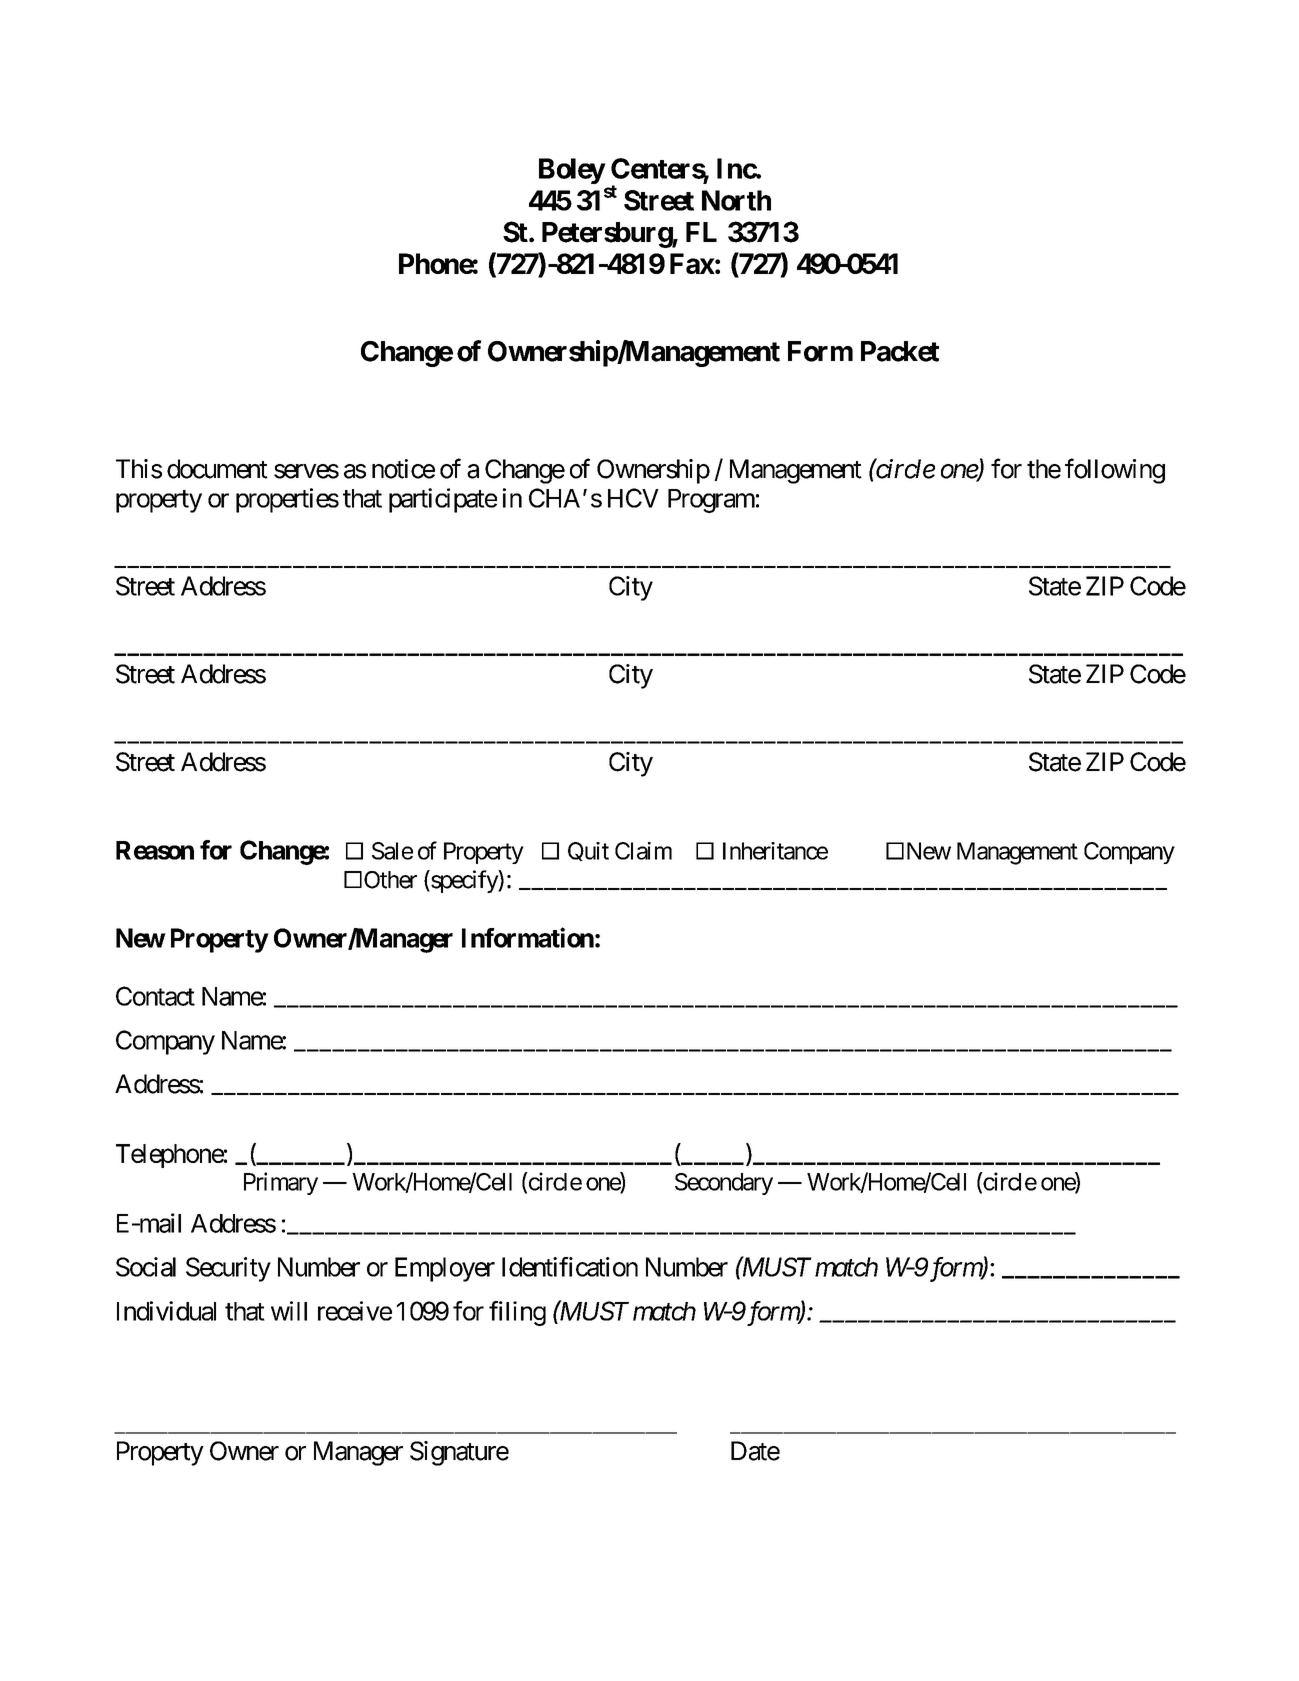 The image size is (1299, 1681). Describe the element at coordinates (588, 851) in the screenshot. I see `Quit` at that location.
